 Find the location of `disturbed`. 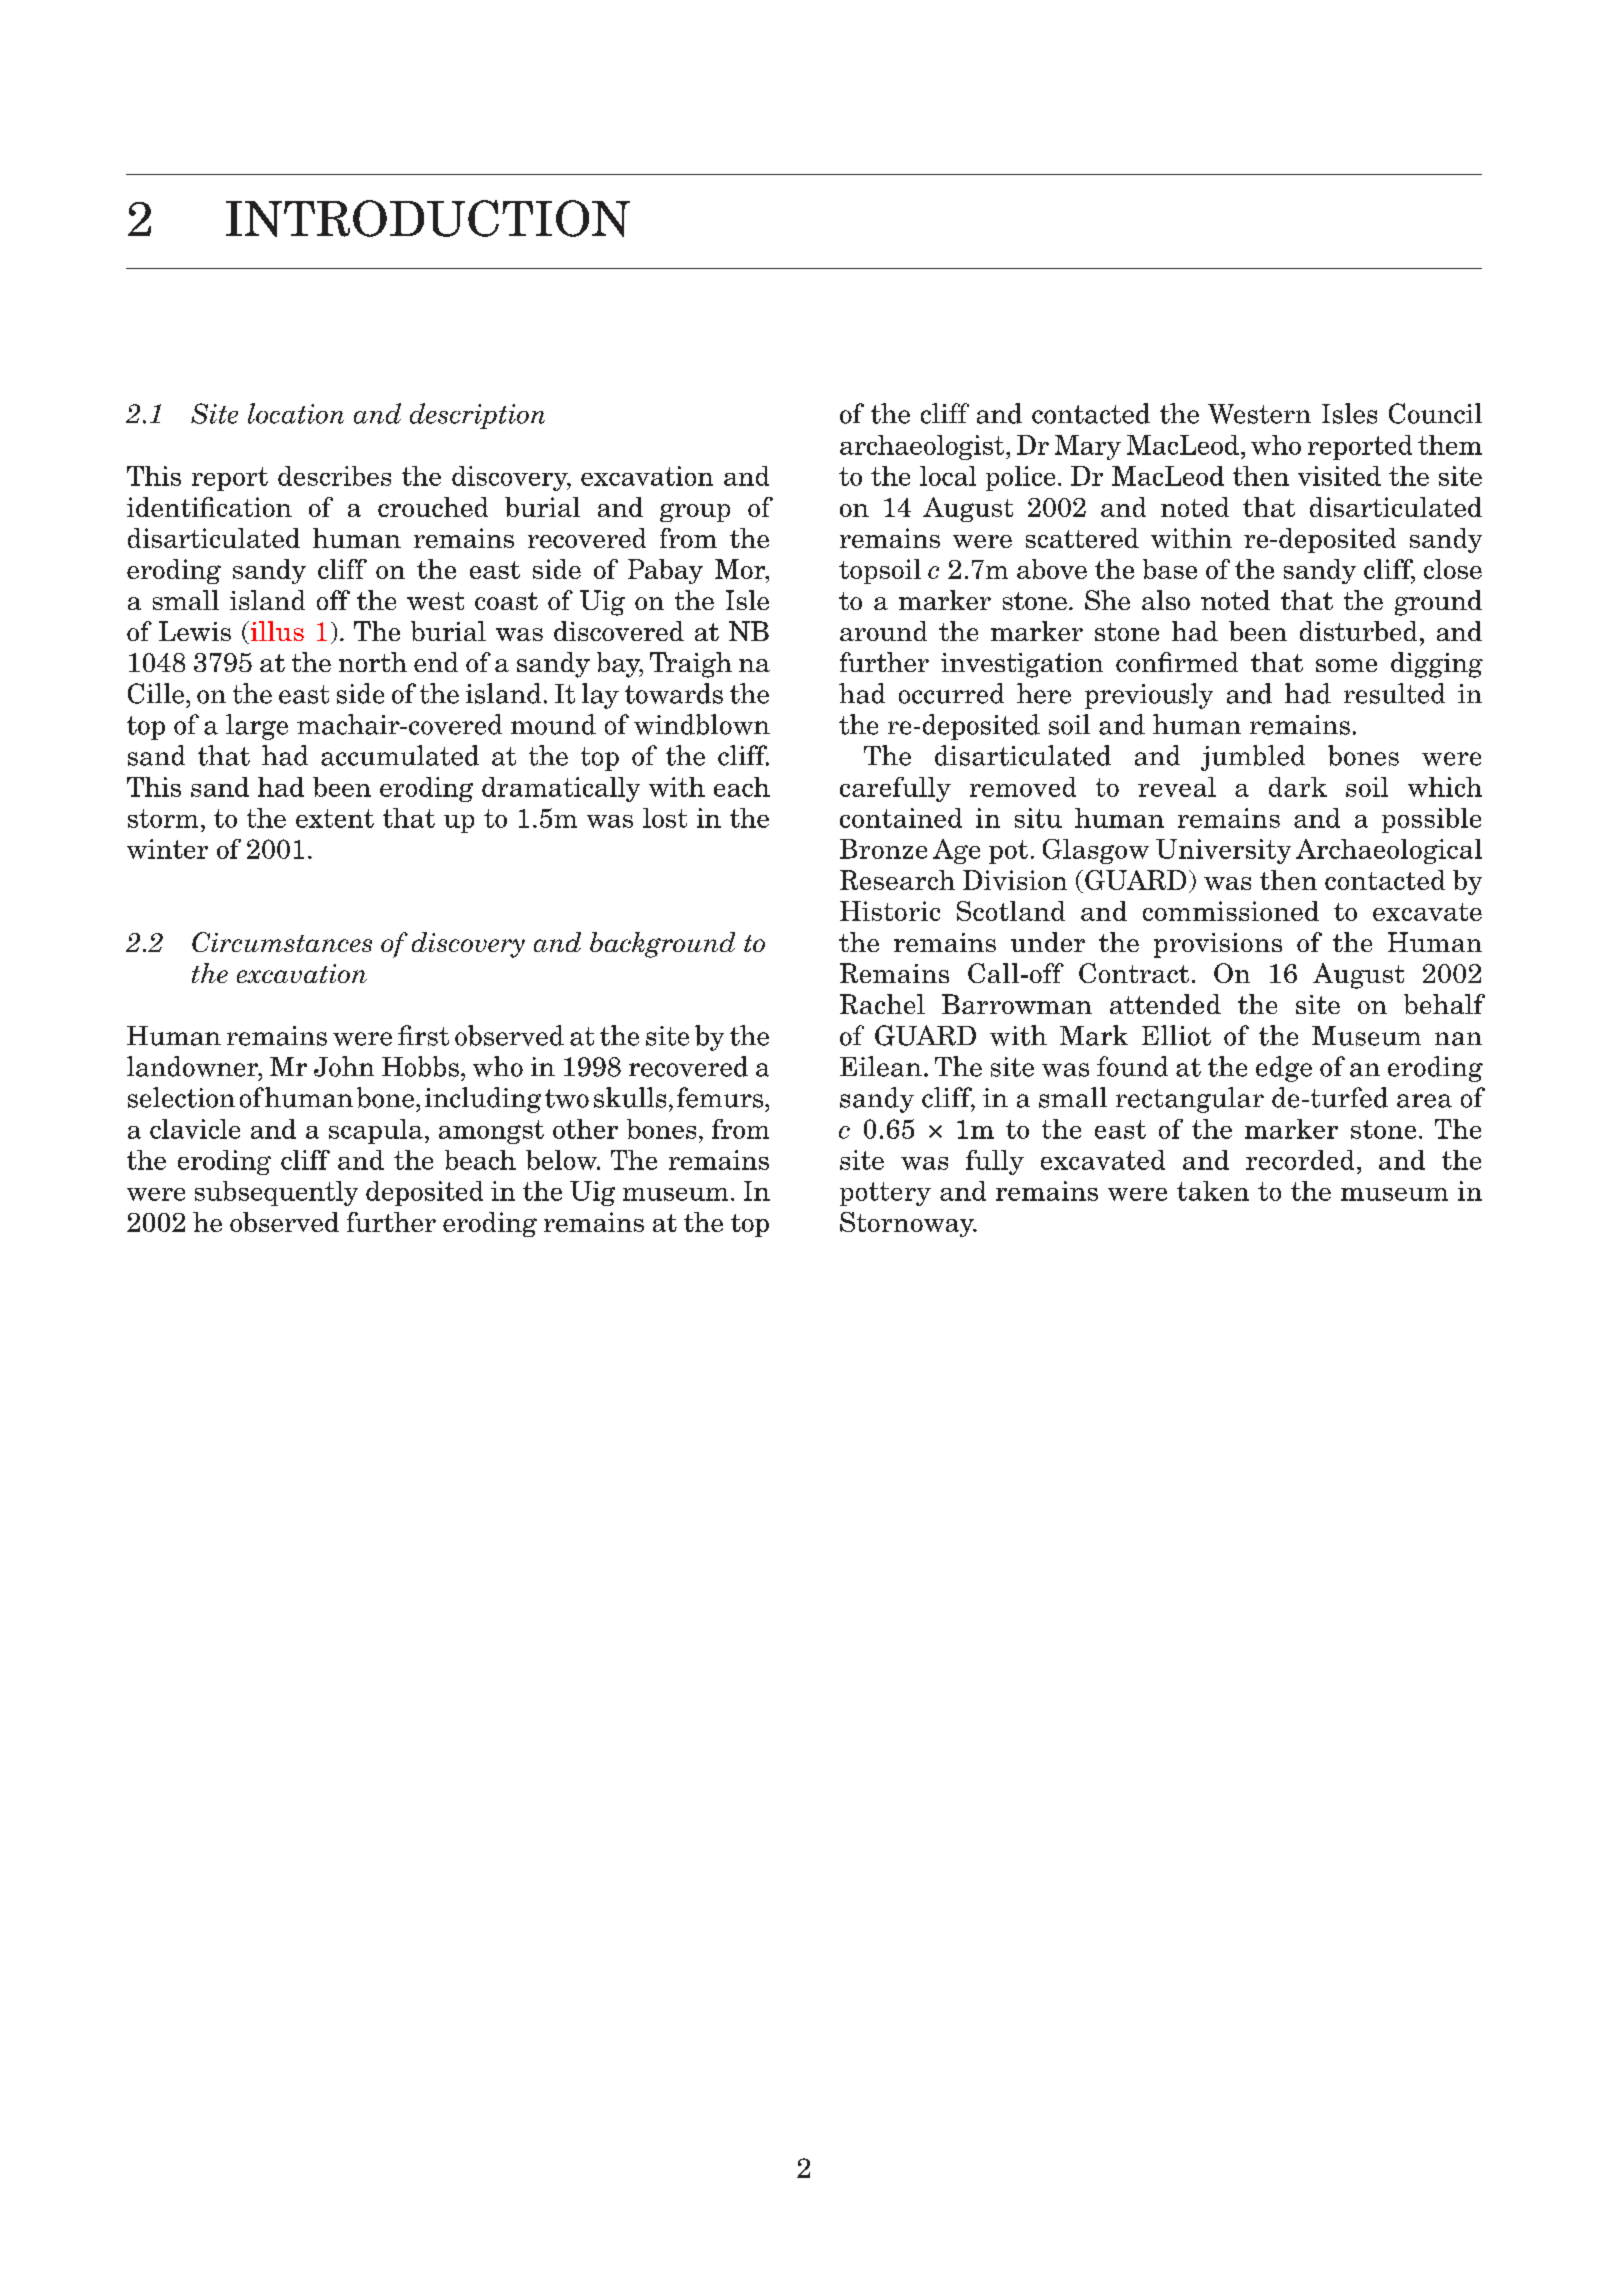

disturbed is located at coordinates (1358, 631).
